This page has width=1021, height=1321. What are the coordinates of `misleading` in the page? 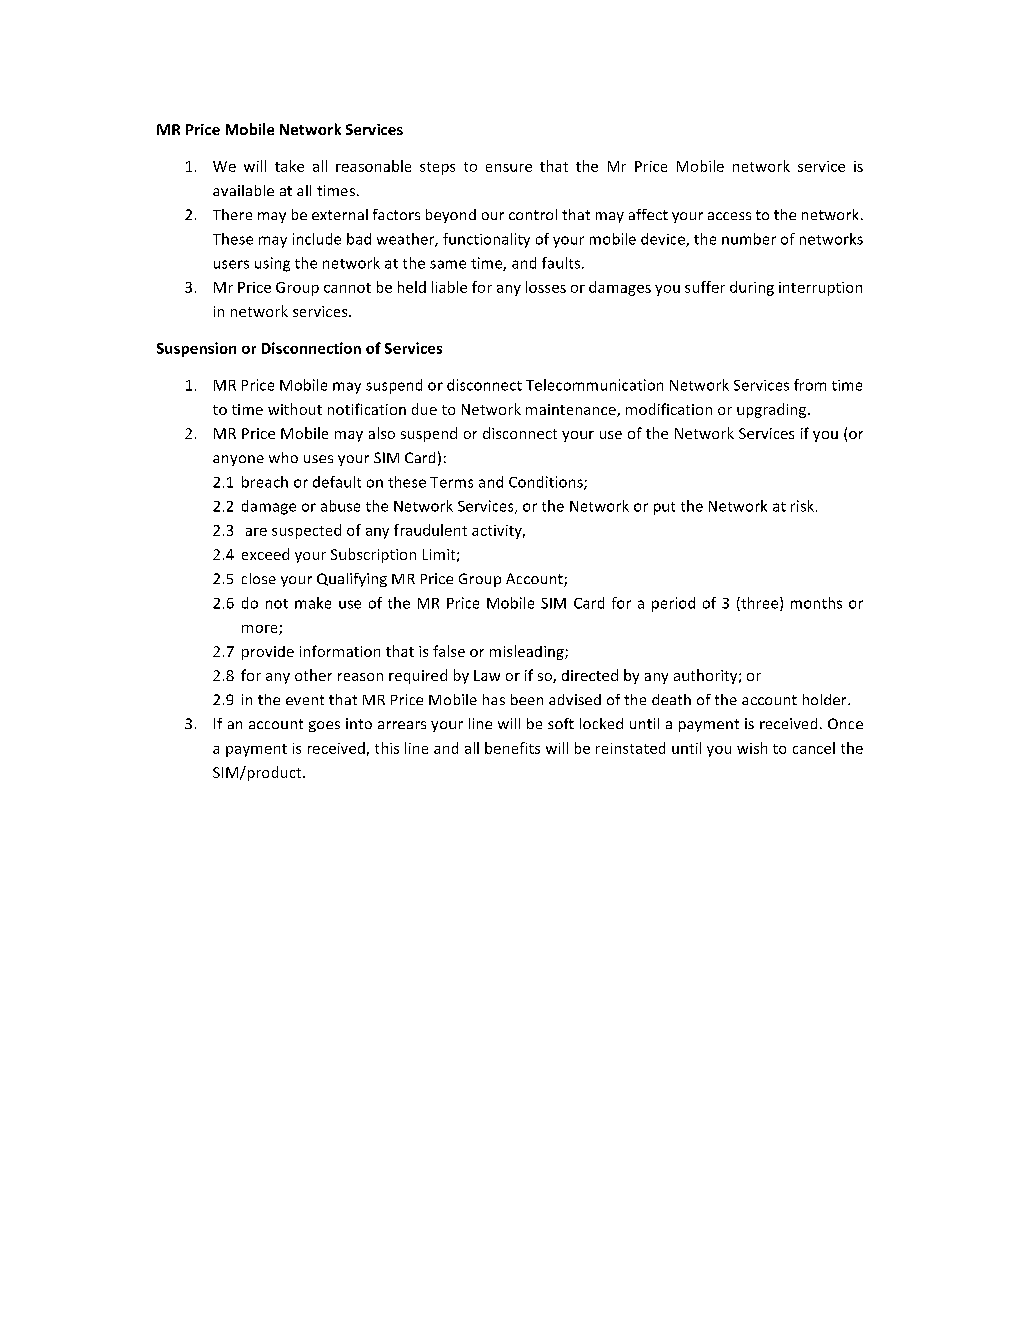 It's located at (528, 652).
